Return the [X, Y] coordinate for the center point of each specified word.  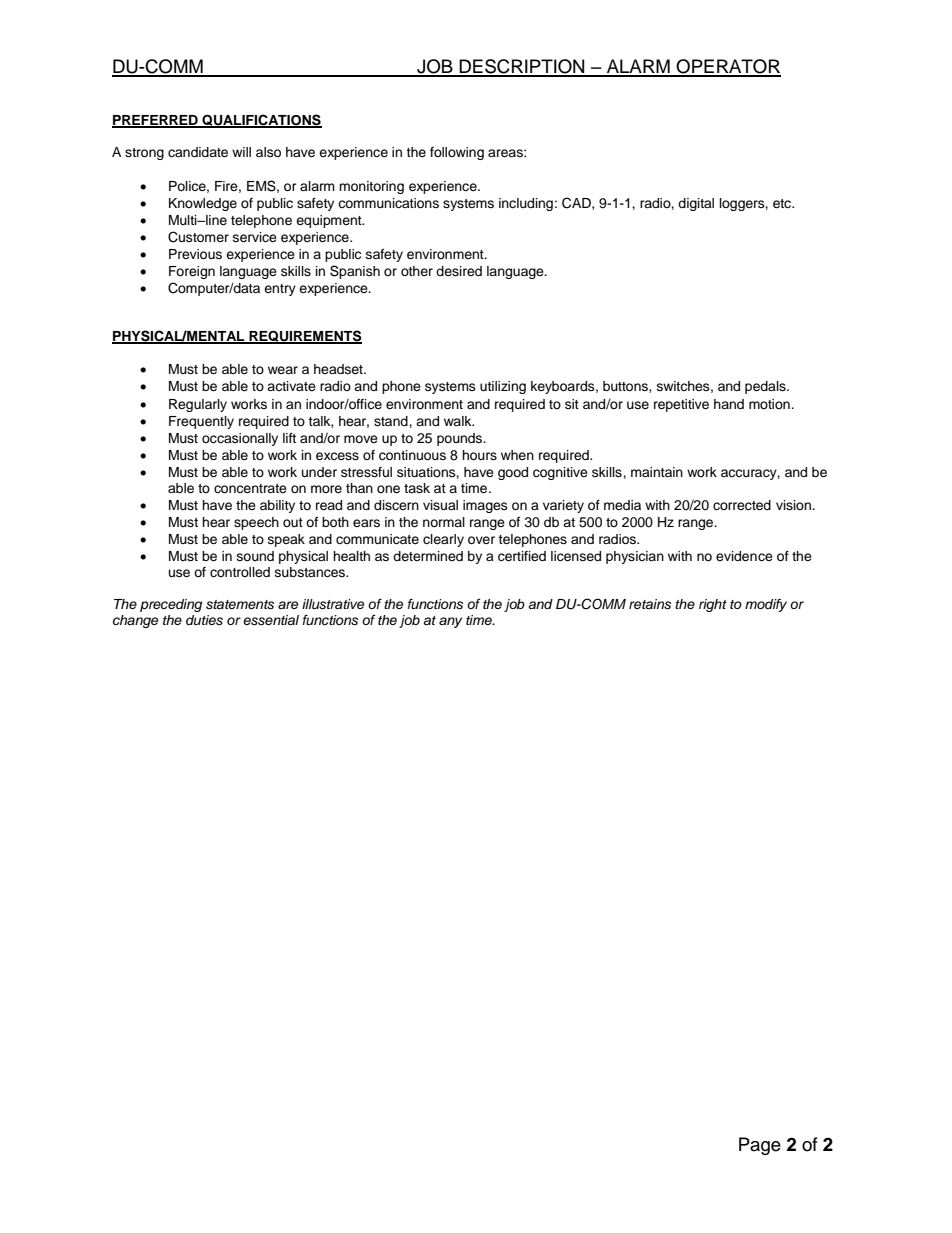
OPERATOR [727, 67]
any [450, 622]
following [457, 153]
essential [271, 620]
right [713, 605]
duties [204, 620]
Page [760, 1146]
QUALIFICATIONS [261, 121]
